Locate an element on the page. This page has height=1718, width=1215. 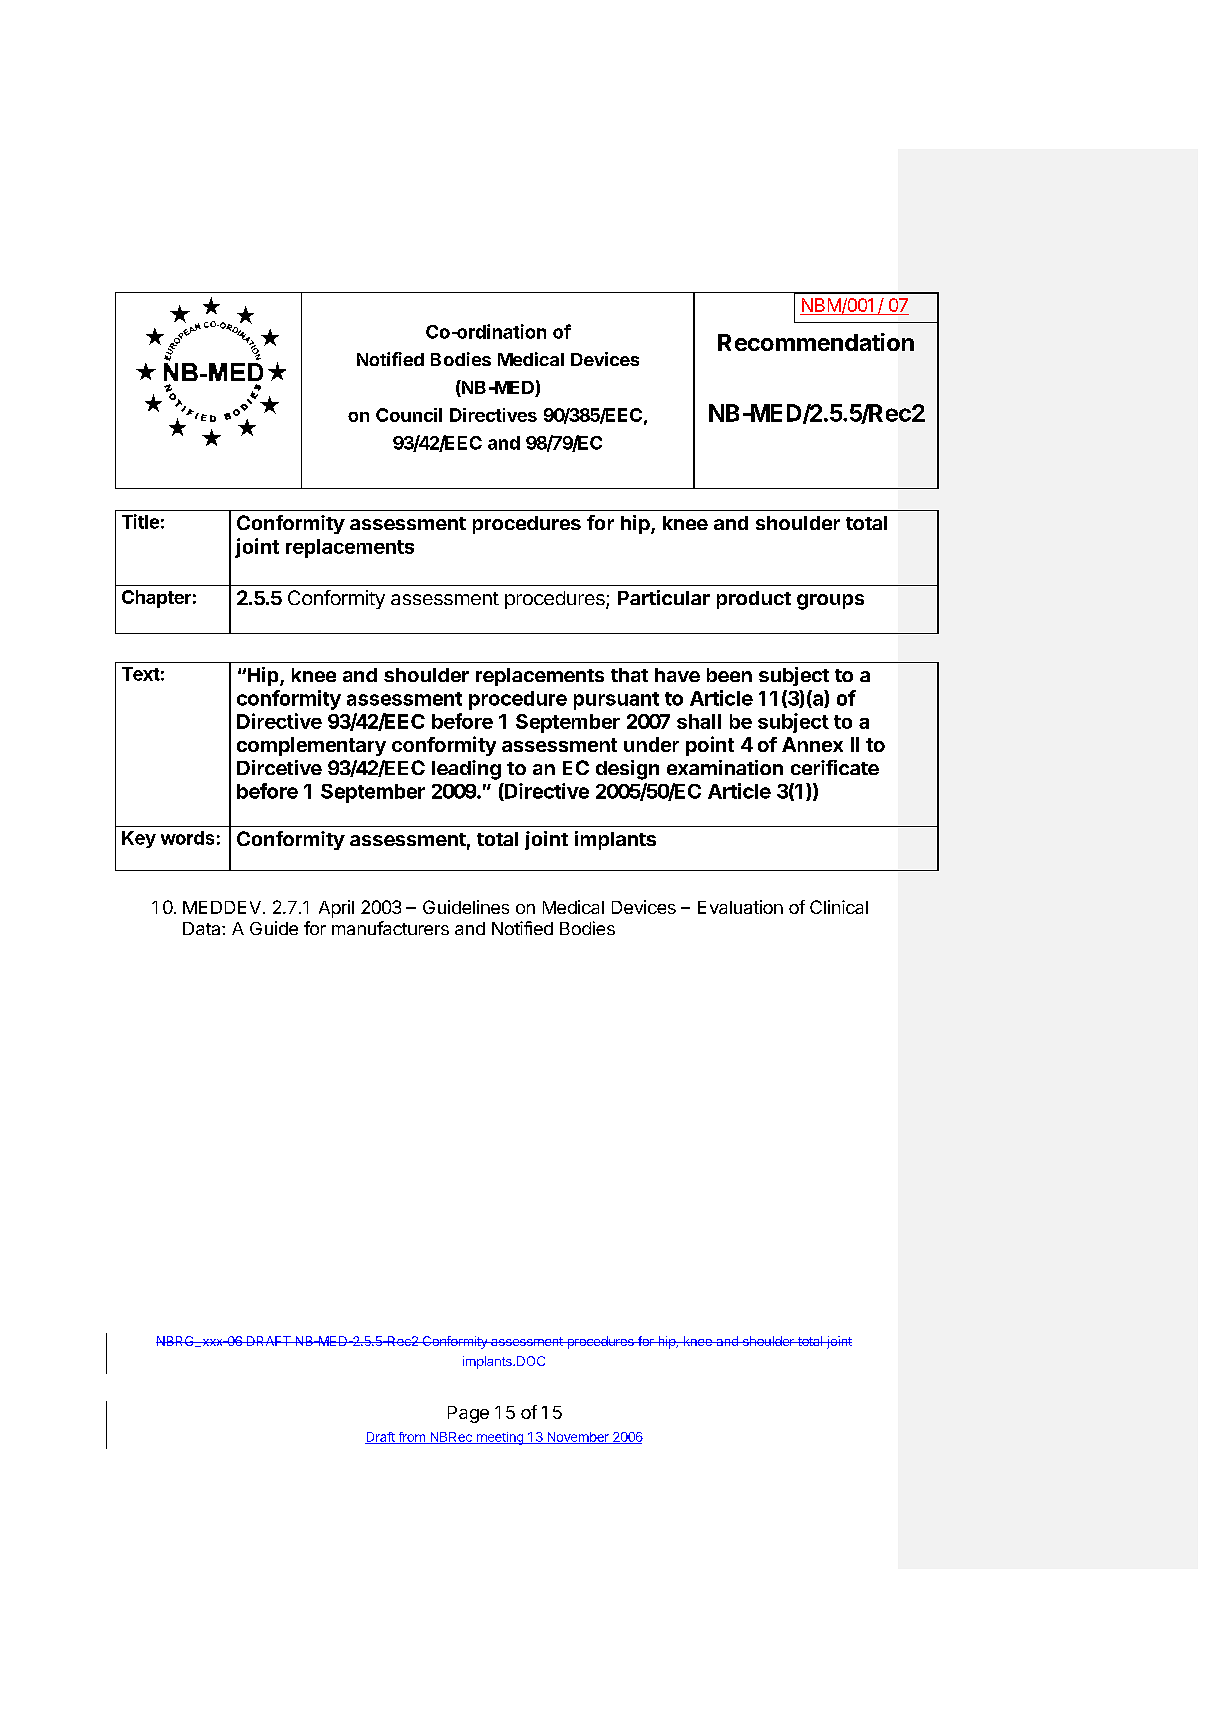
from is located at coordinates (411, 1438).
